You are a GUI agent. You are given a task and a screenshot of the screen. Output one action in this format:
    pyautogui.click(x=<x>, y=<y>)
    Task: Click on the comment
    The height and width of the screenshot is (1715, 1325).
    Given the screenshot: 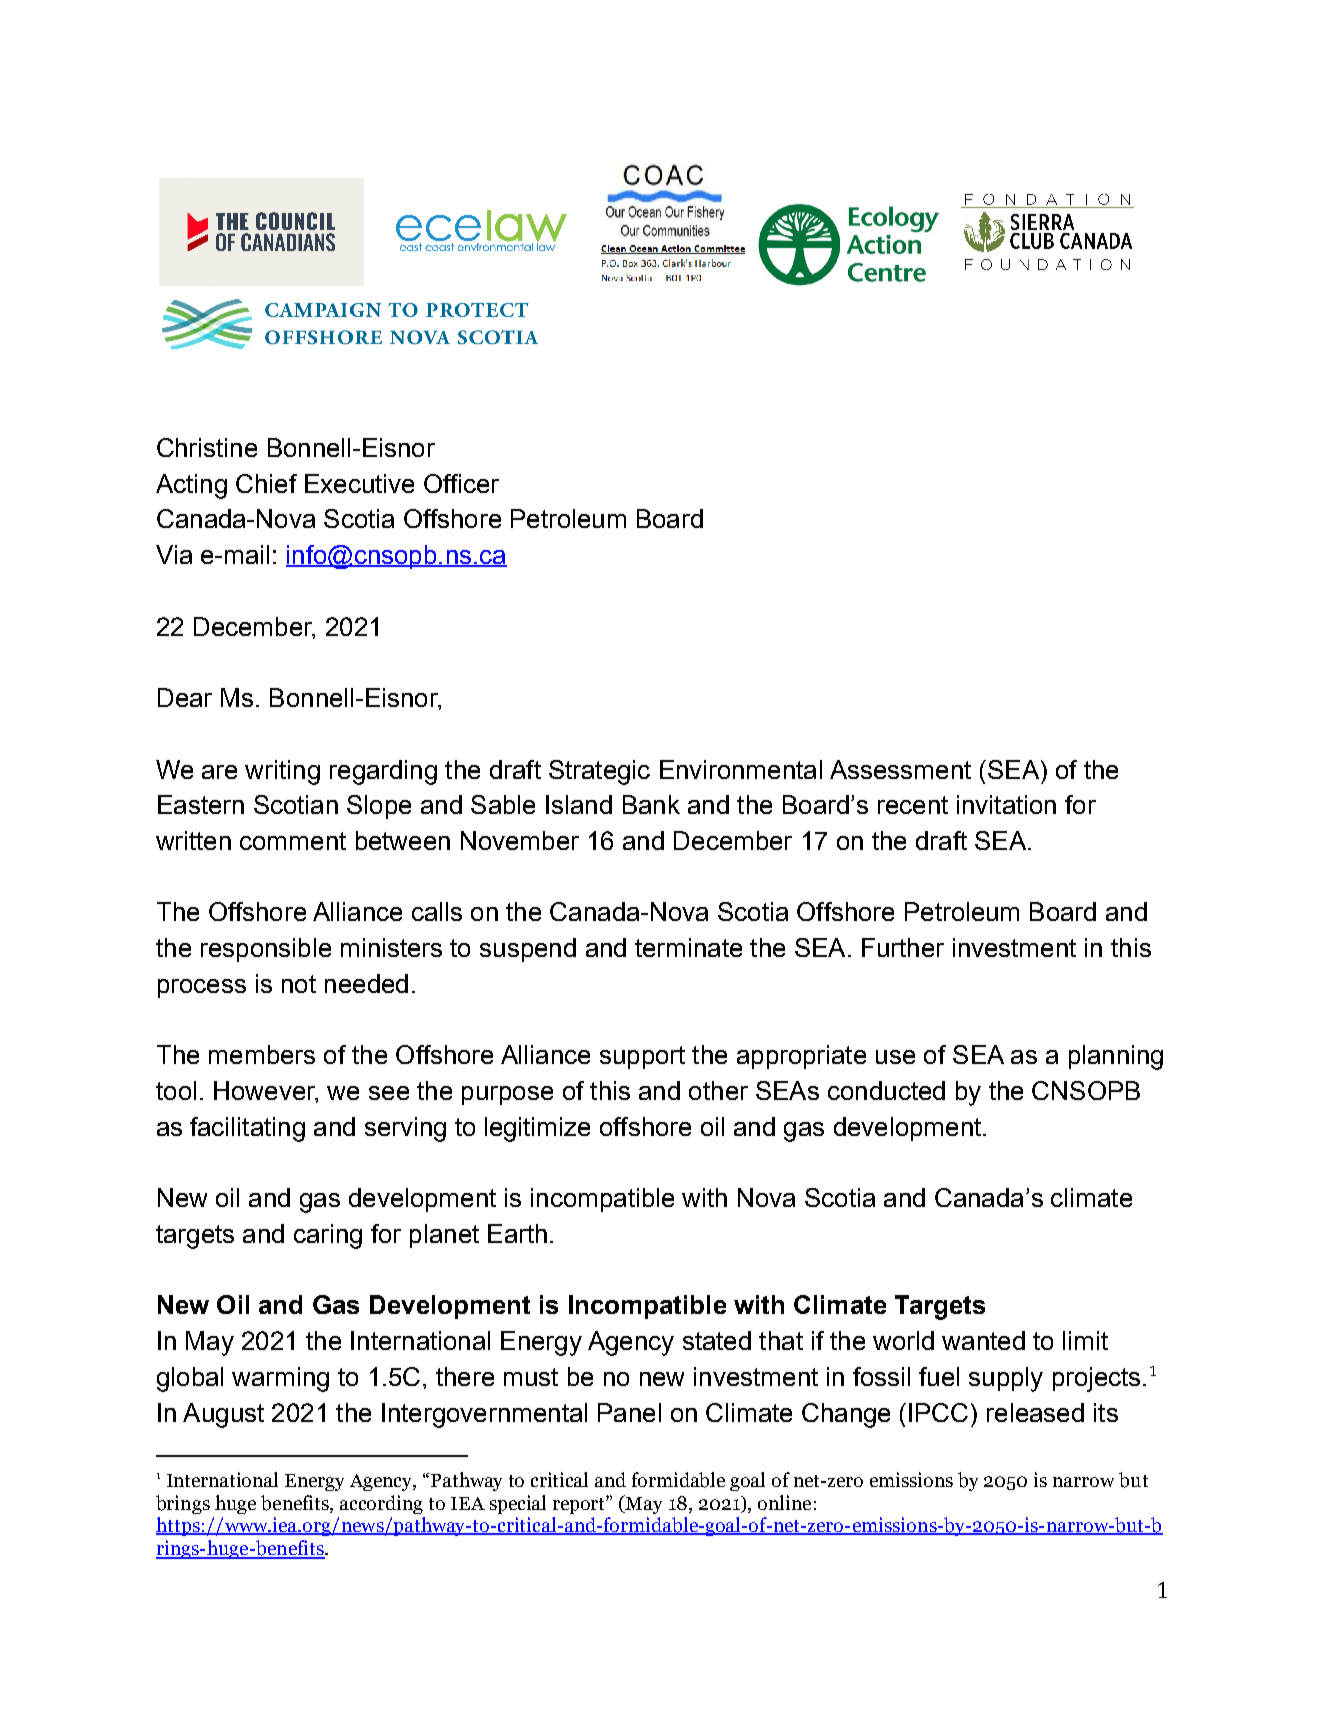 What is the action you would take?
    pyautogui.click(x=293, y=841)
